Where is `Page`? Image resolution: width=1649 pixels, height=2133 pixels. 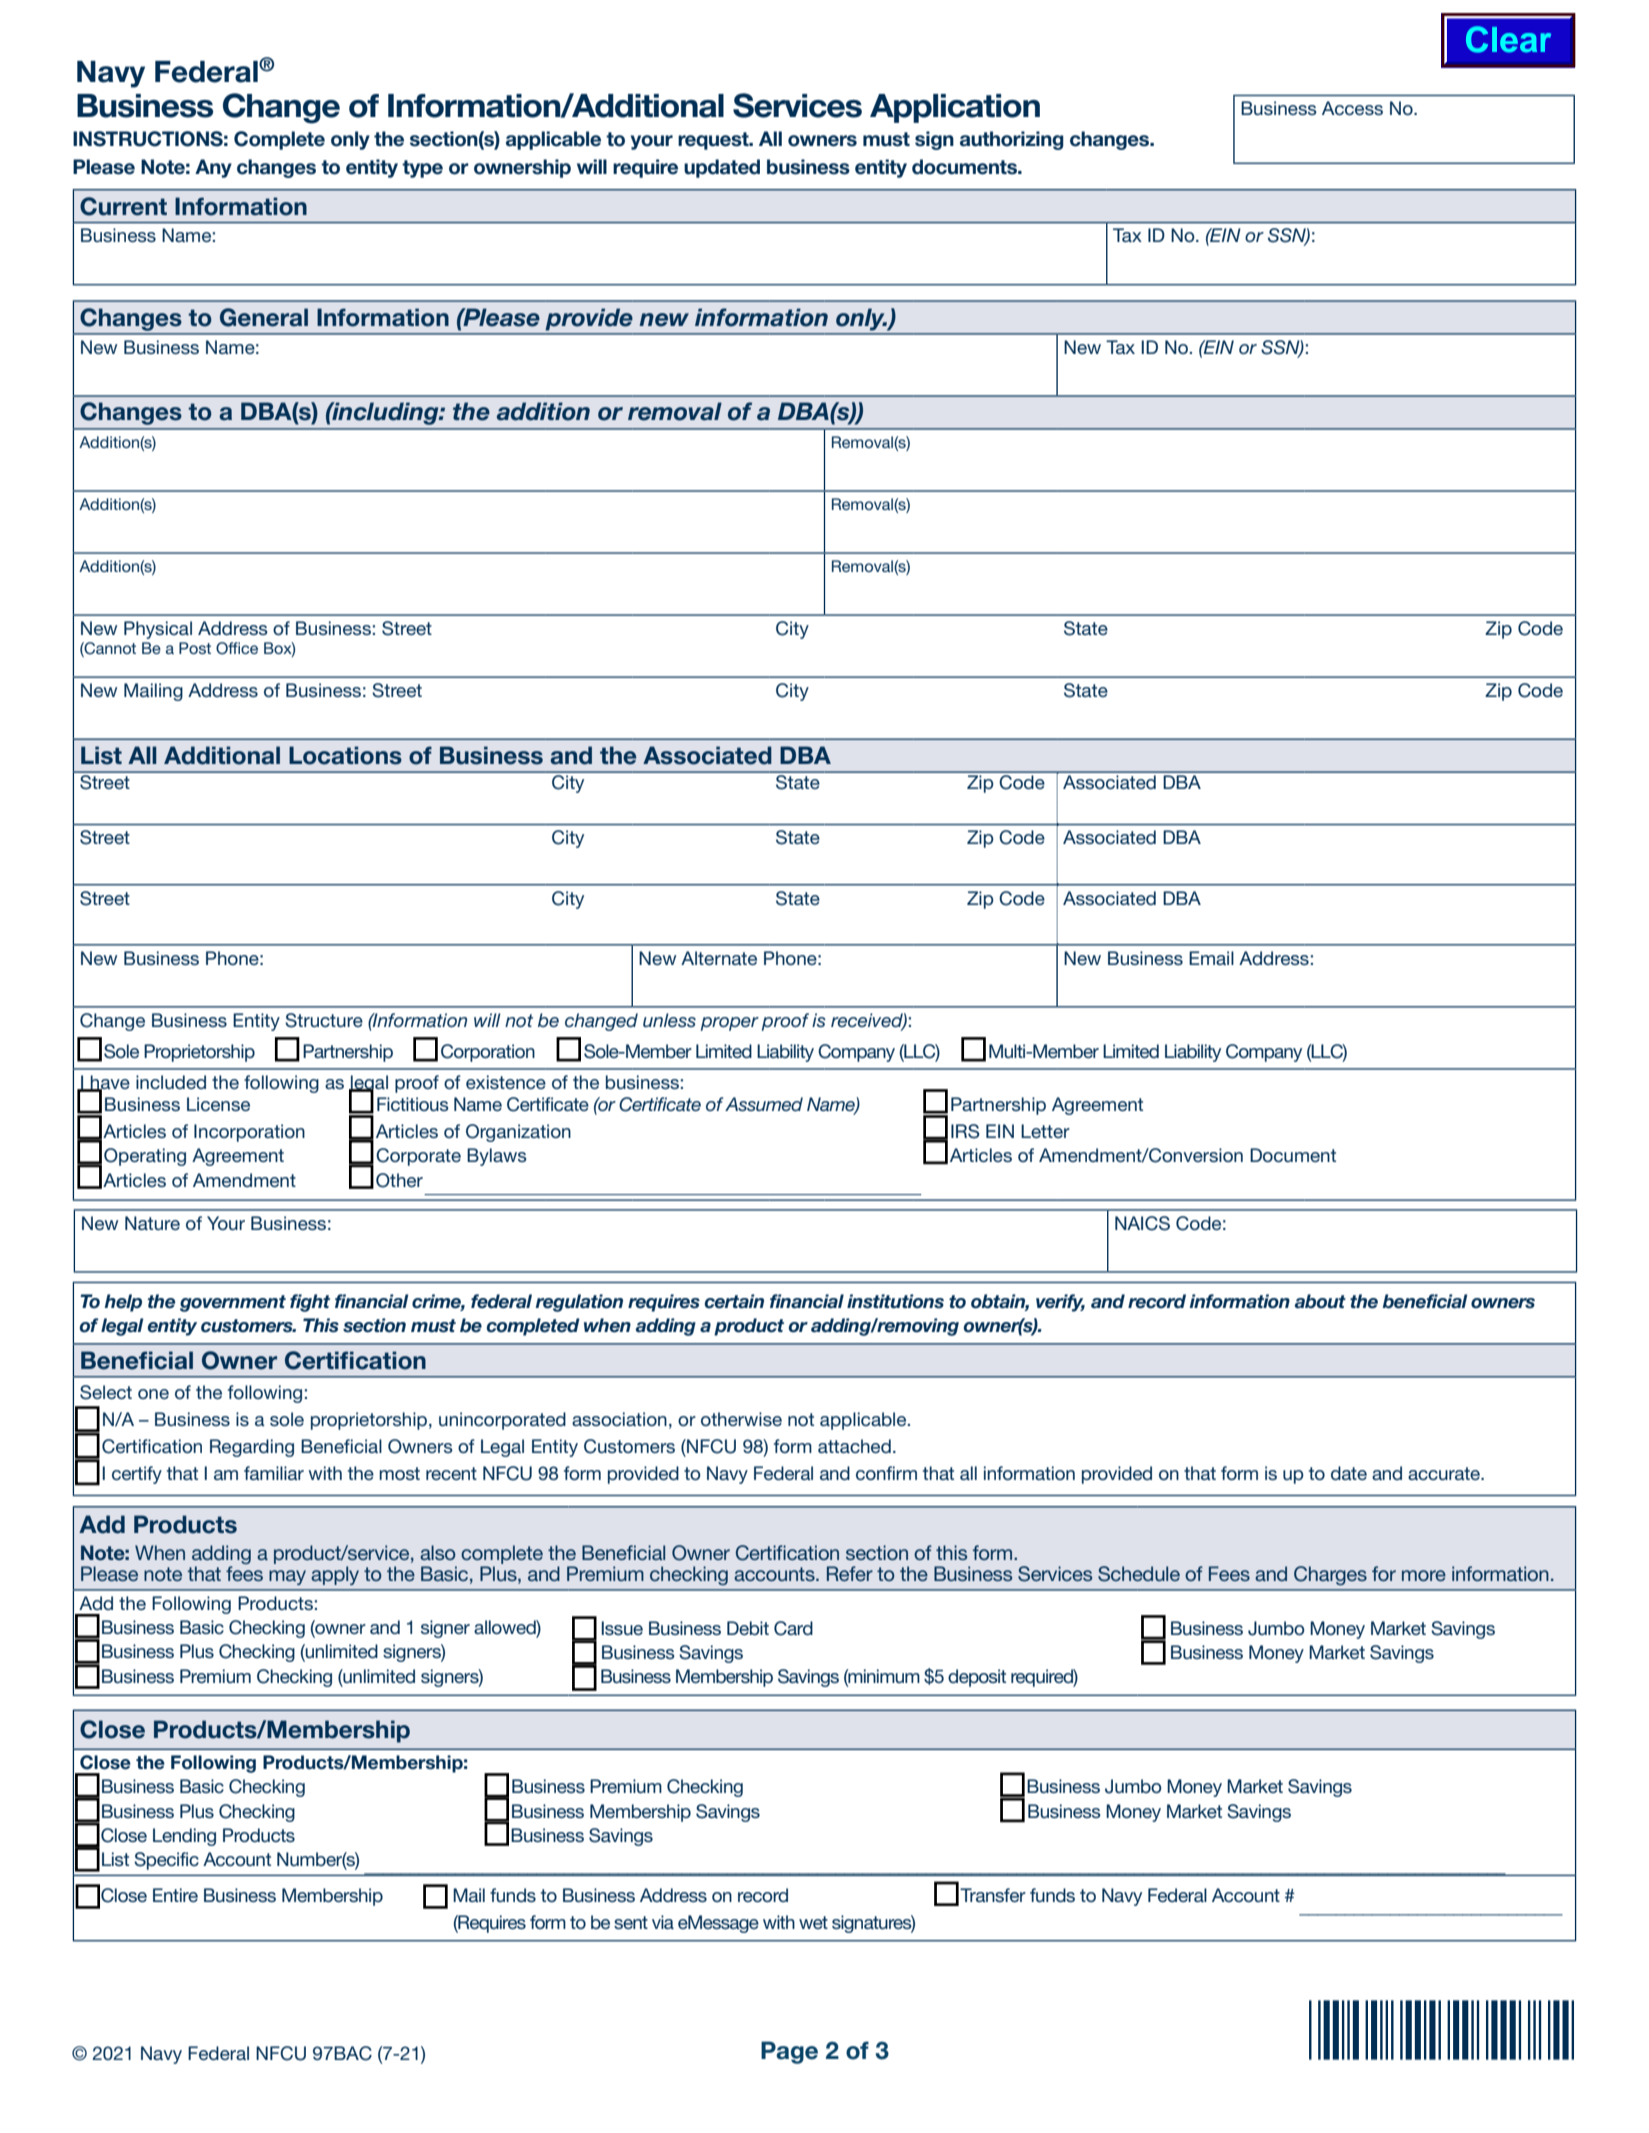
Page is located at coordinates (789, 2052).
